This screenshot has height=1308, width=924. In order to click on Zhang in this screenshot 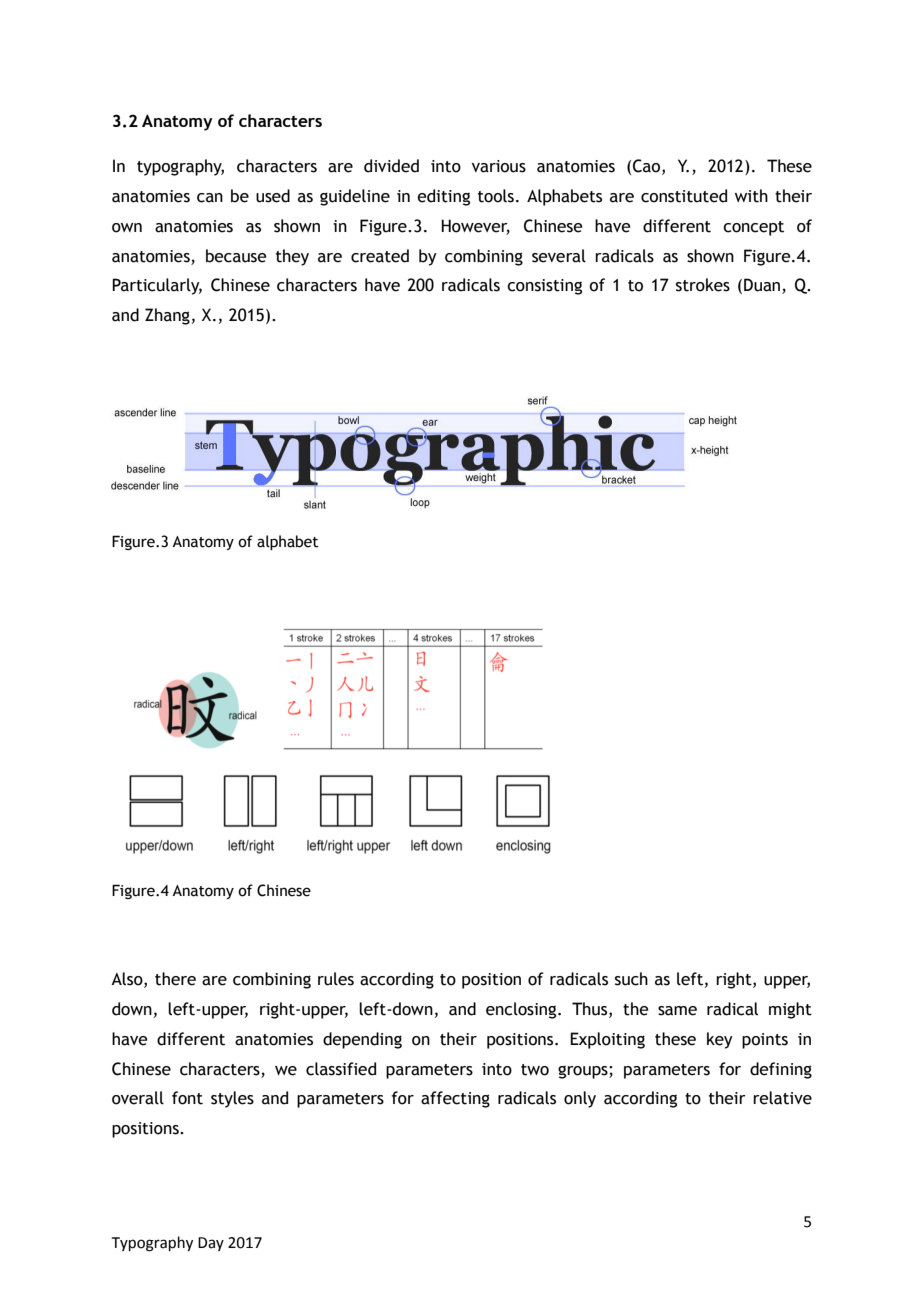, I will do `click(167, 316)`.
